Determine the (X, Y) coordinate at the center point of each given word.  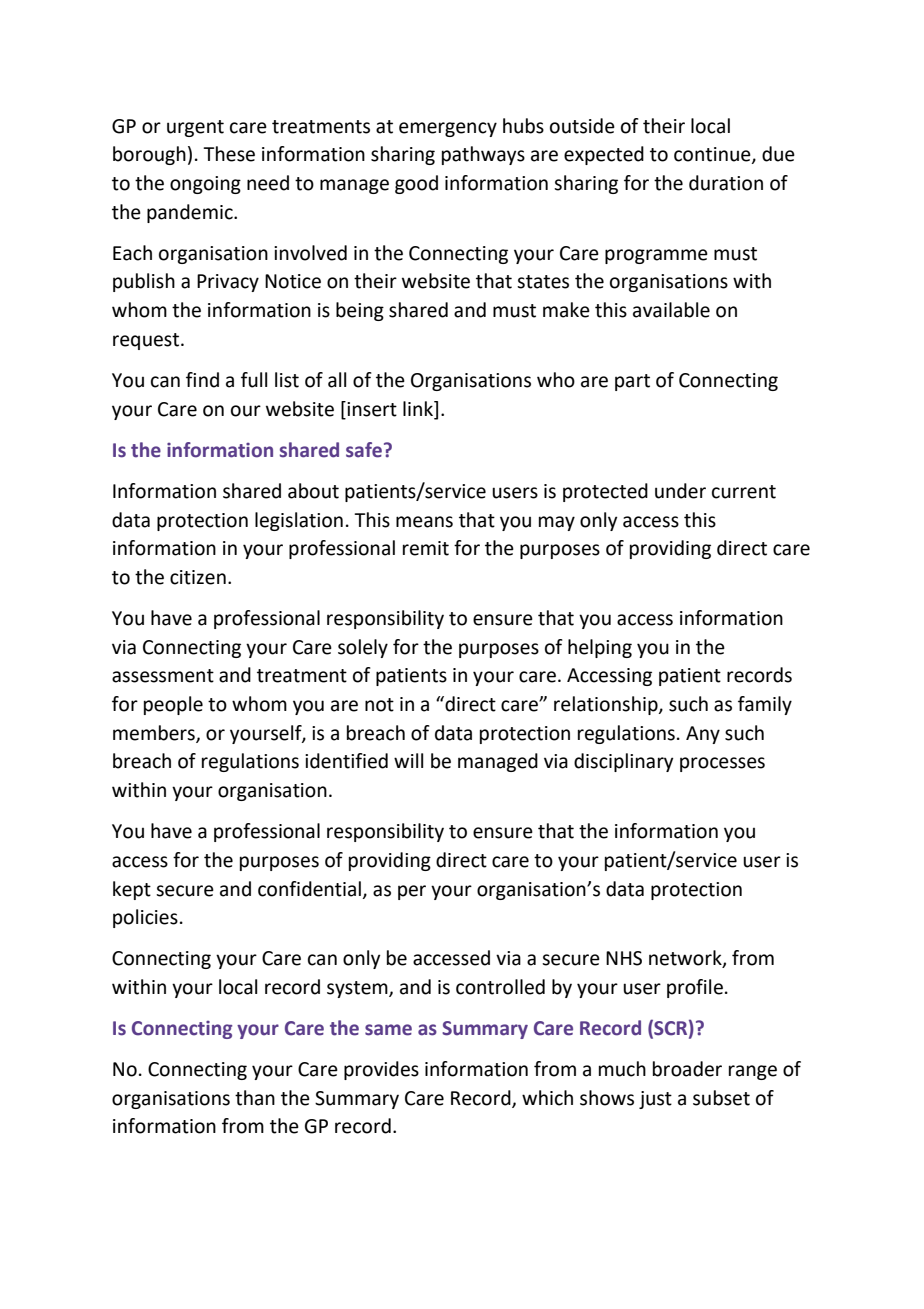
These (229, 154)
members (155, 733)
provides (381, 1070)
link (419, 408)
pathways (483, 155)
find (202, 380)
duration (726, 183)
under (680, 491)
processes (722, 764)
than (255, 1098)
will (408, 760)
